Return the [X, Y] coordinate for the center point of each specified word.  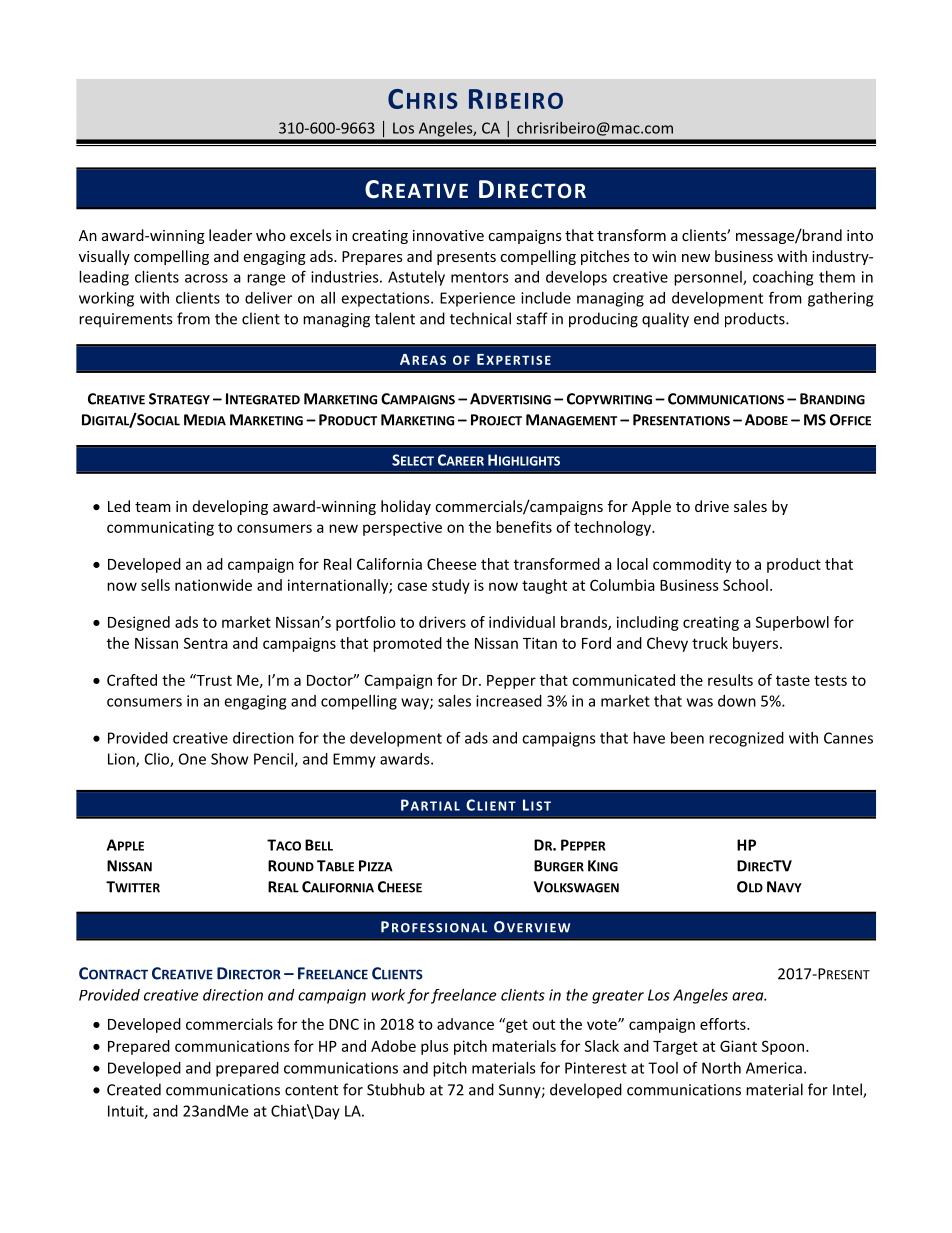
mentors [480, 277]
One [192, 759]
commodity [692, 565]
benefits [524, 527]
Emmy [354, 760]
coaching [783, 278]
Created [134, 1089]
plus [435, 1047]
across [206, 278]
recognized [746, 739]
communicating [160, 528]
